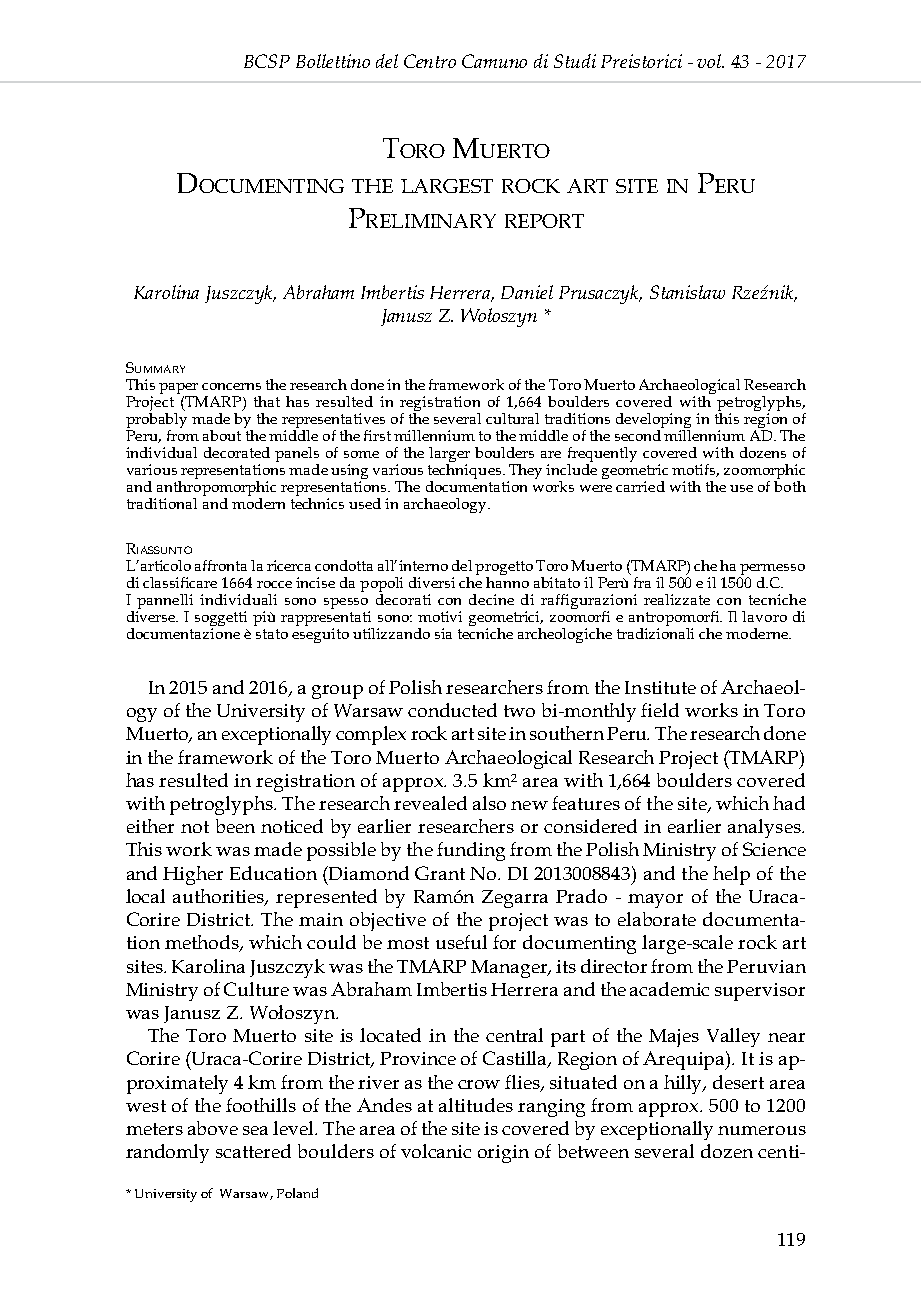  I want to click on volcanic, so click(436, 1151).
